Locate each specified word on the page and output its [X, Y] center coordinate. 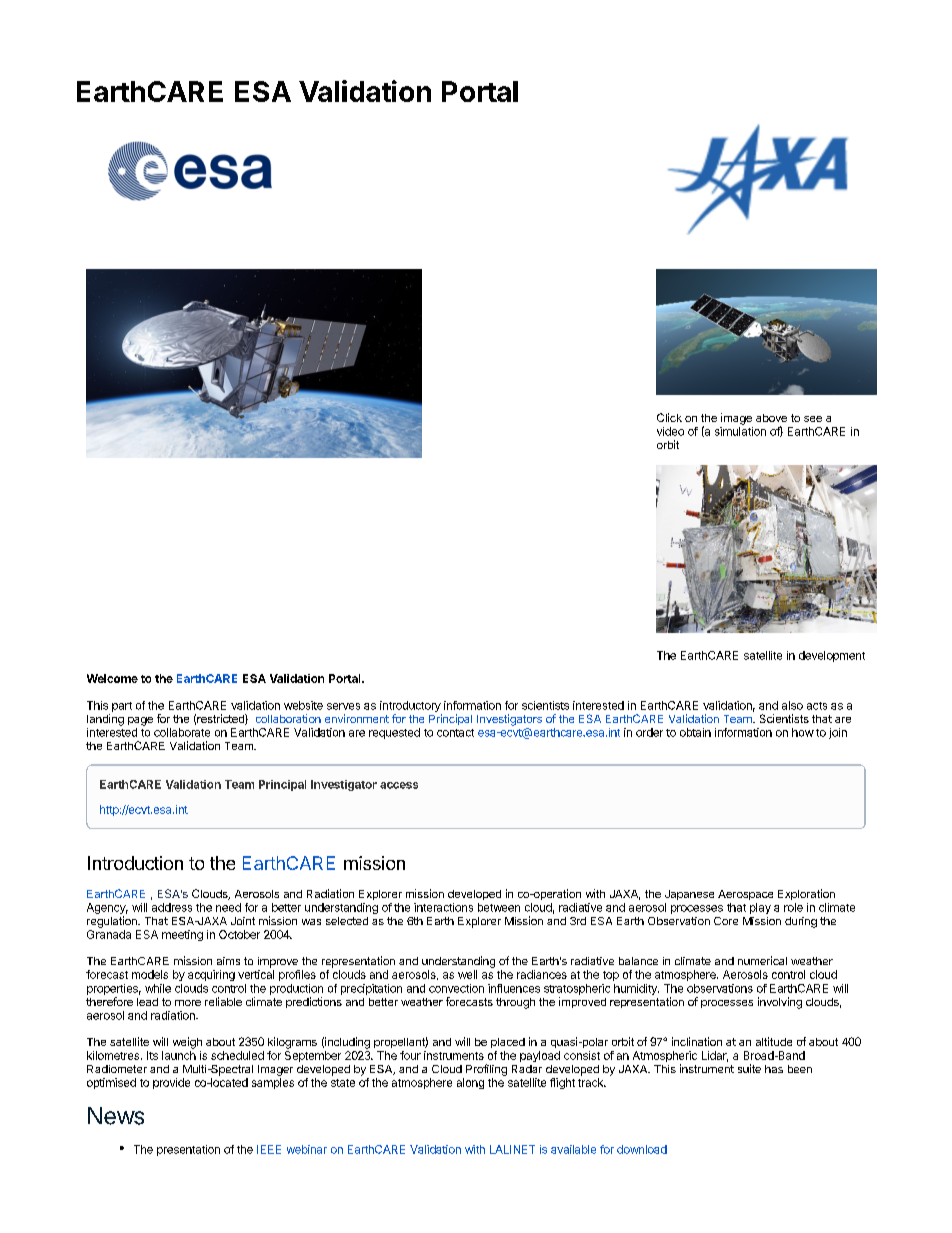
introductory [410, 706]
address [172, 907]
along [470, 1083]
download [642, 1149]
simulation [740, 431]
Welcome [112, 678]
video [670, 431]
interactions [443, 907]
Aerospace [745, 895]
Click [669, 417]
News [116, 1116]
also [792, 705]
